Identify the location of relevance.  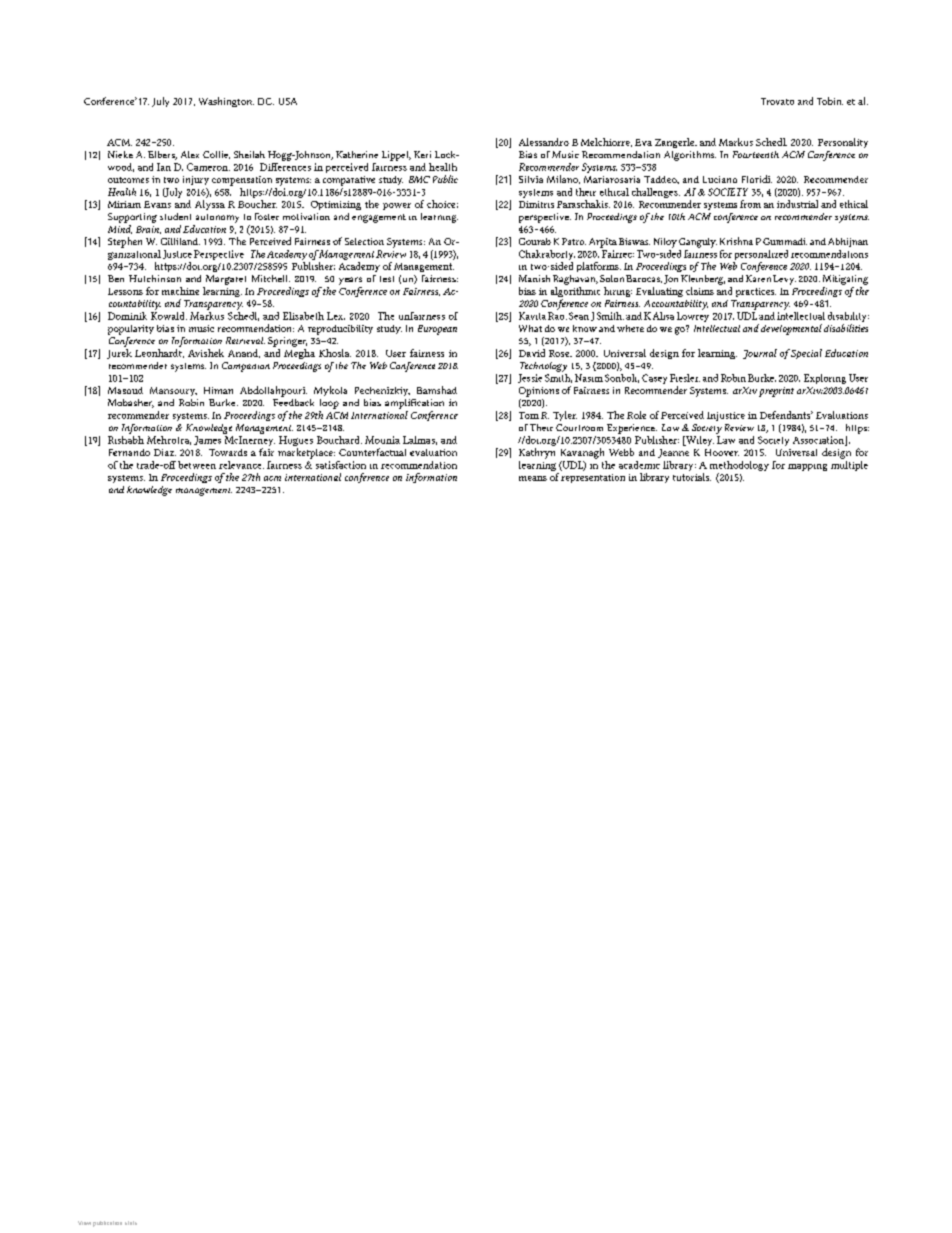
(241, 465).
